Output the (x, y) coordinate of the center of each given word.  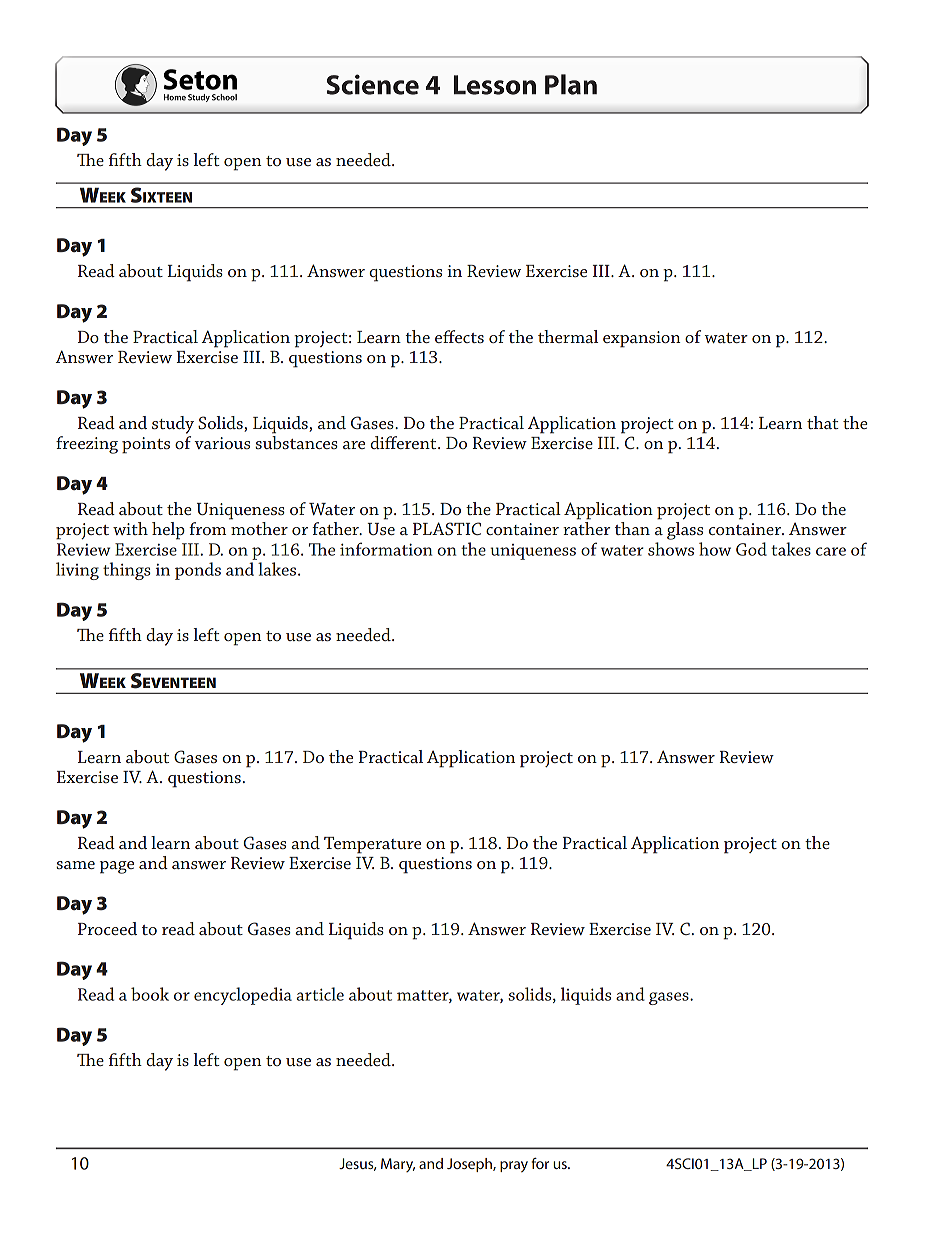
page (117, 867)
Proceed (107, 928)
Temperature (372, 845)
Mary (398, 1165)
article (320, 994)
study (173, 425)
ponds (198, 571)
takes (791, 549)
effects (459, 336)
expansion (642, 339)
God (751, 549)
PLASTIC (447, 528)
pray (514, 1166)
